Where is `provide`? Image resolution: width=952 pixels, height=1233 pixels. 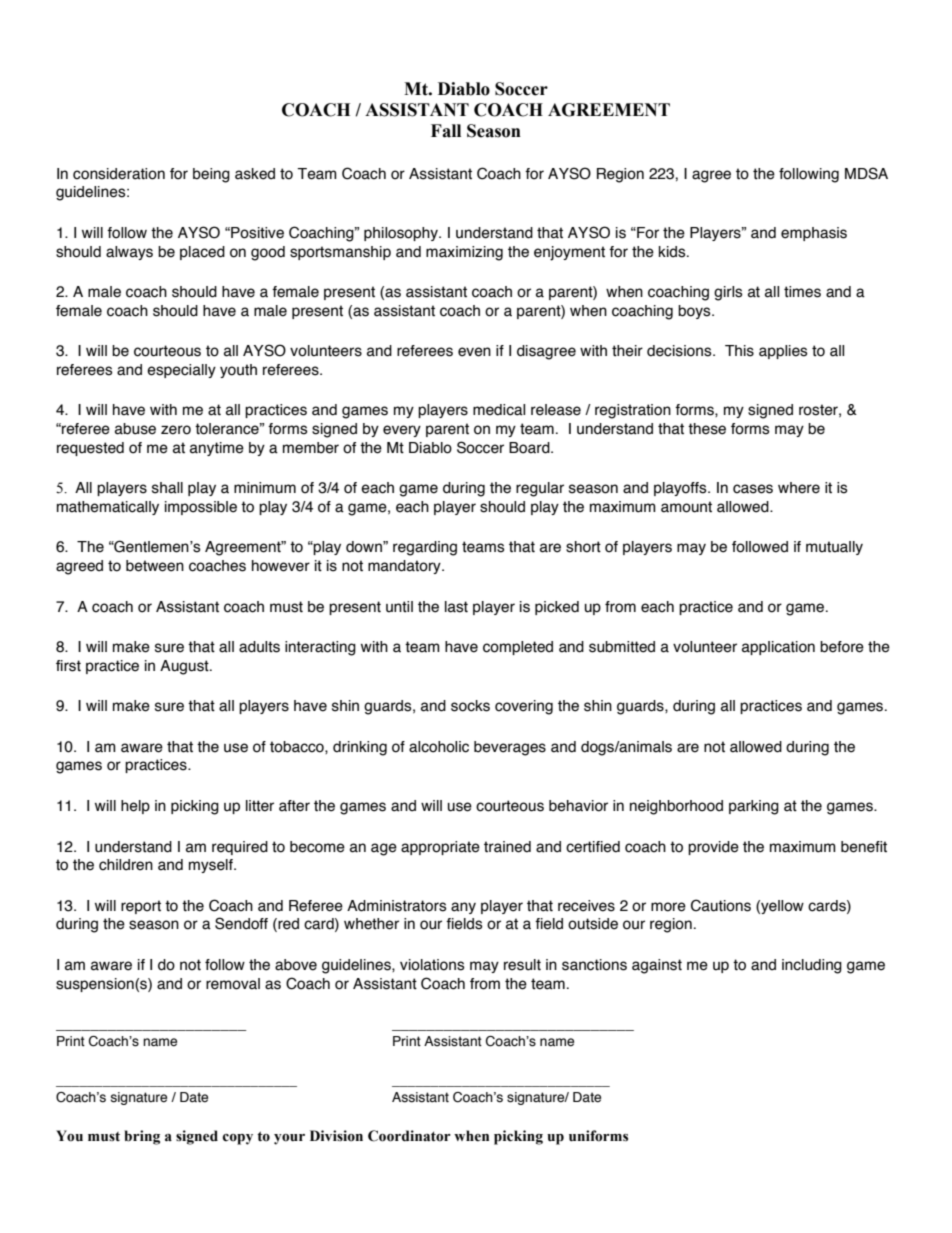
provide is located at coordinates (713, 848).
